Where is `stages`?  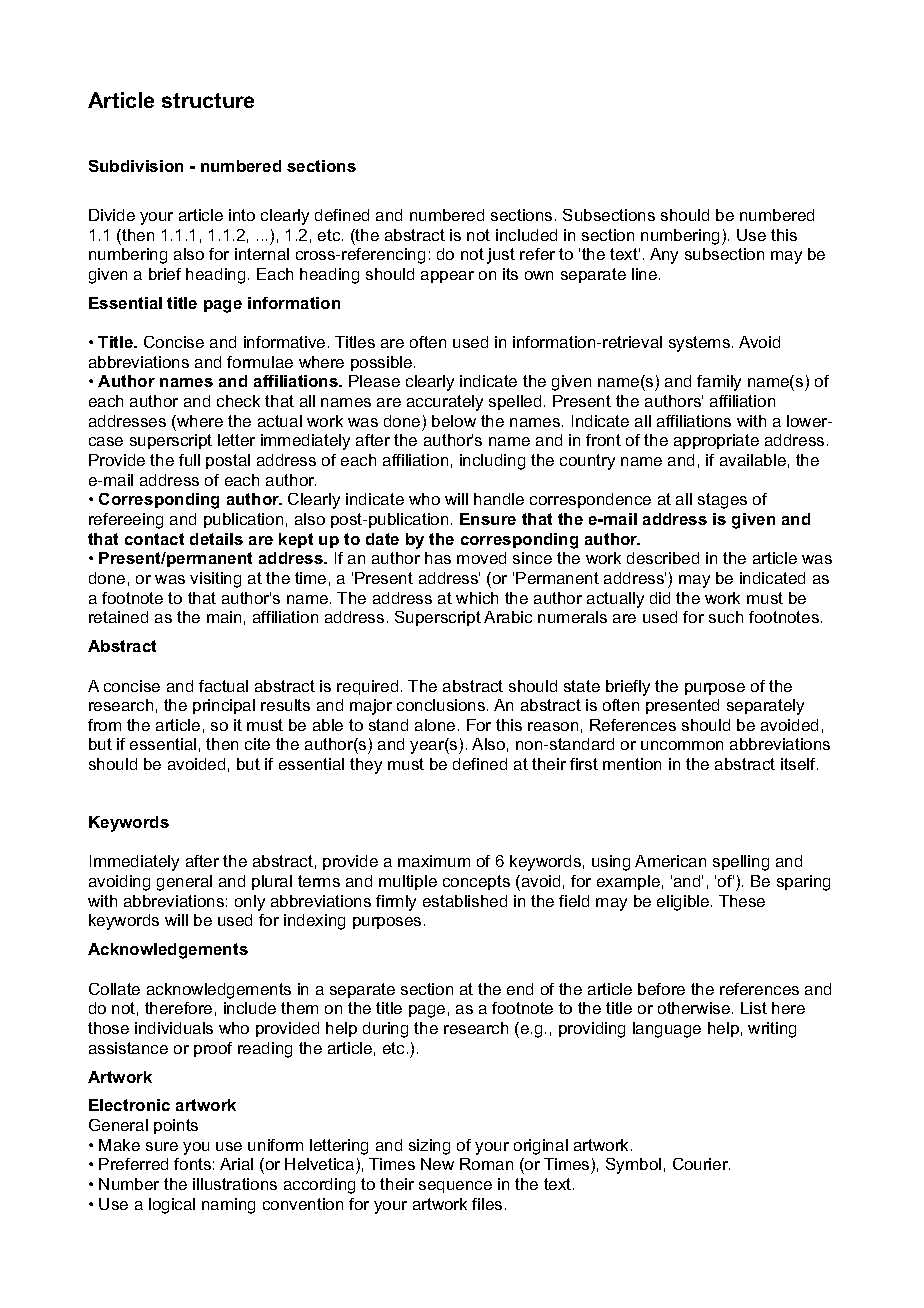 stages is located at coordinates (722, 501).
